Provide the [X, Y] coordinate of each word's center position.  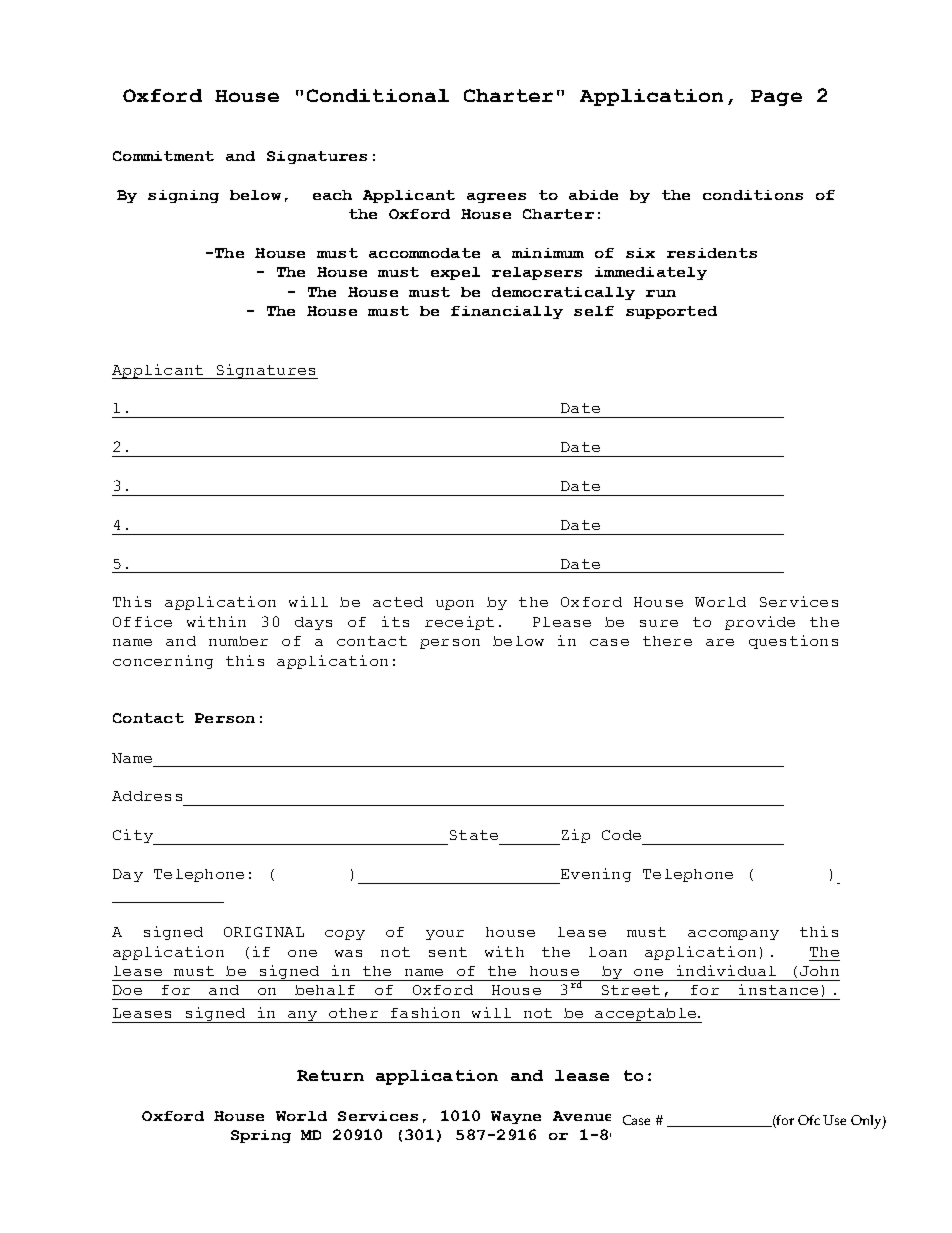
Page [776, 98]
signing [183, 196]
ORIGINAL [264, 932]
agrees [496, 198]
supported [671, 312]
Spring [261, 1136]
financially [507, 312]
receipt [459, 623]
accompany [733, 935]
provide [760, 623]
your [445, 935]
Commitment [163, 156]
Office [142, 621]
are [720, 642]
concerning [163, 662]
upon [455, 605]
